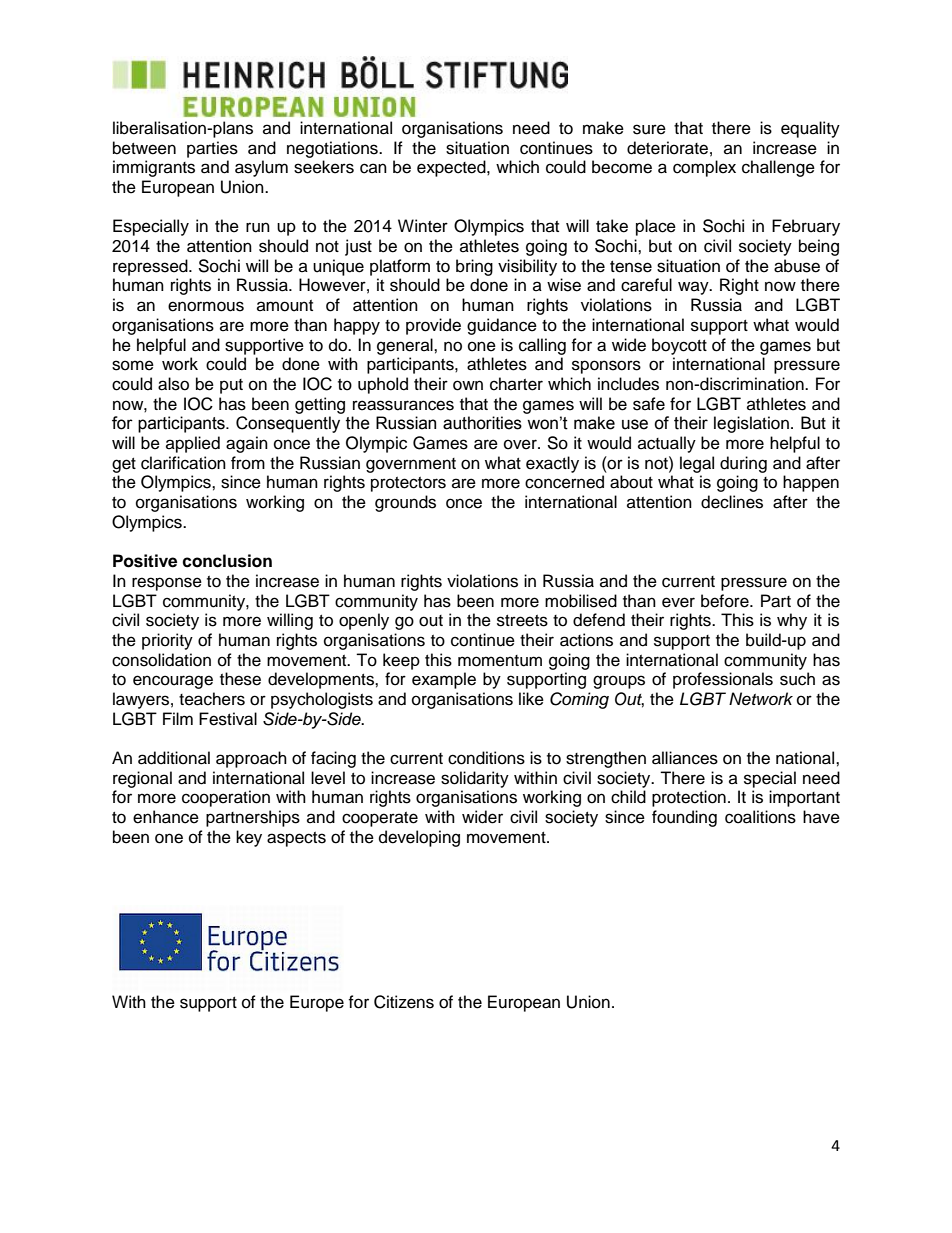 The height and width of the screenshot is (1233, 952). What do you see at coordinates (193, 444) in the screenshot?
I see `applied` at bounding box center [193, 444].
